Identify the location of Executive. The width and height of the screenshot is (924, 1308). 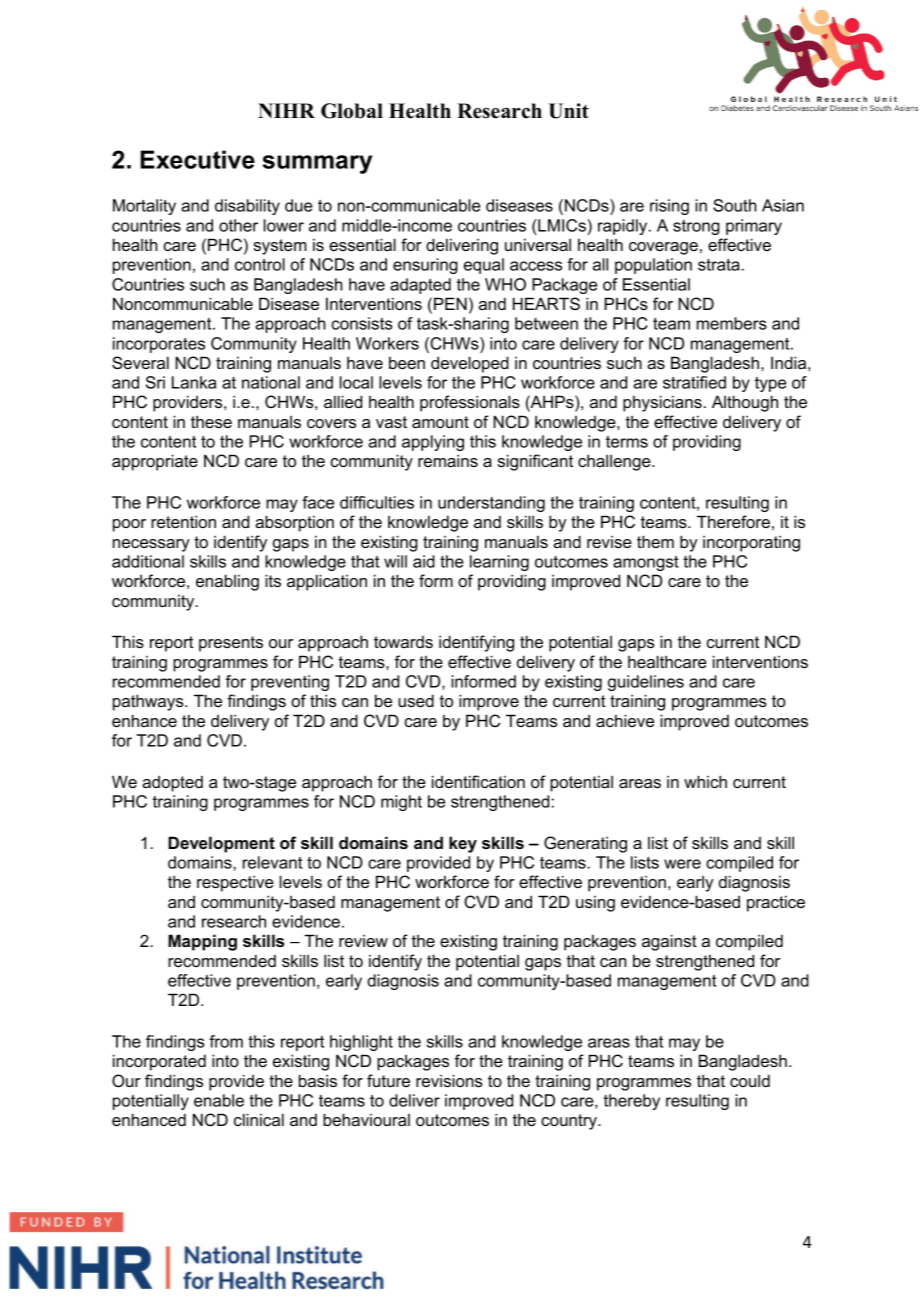
(198, 159).
